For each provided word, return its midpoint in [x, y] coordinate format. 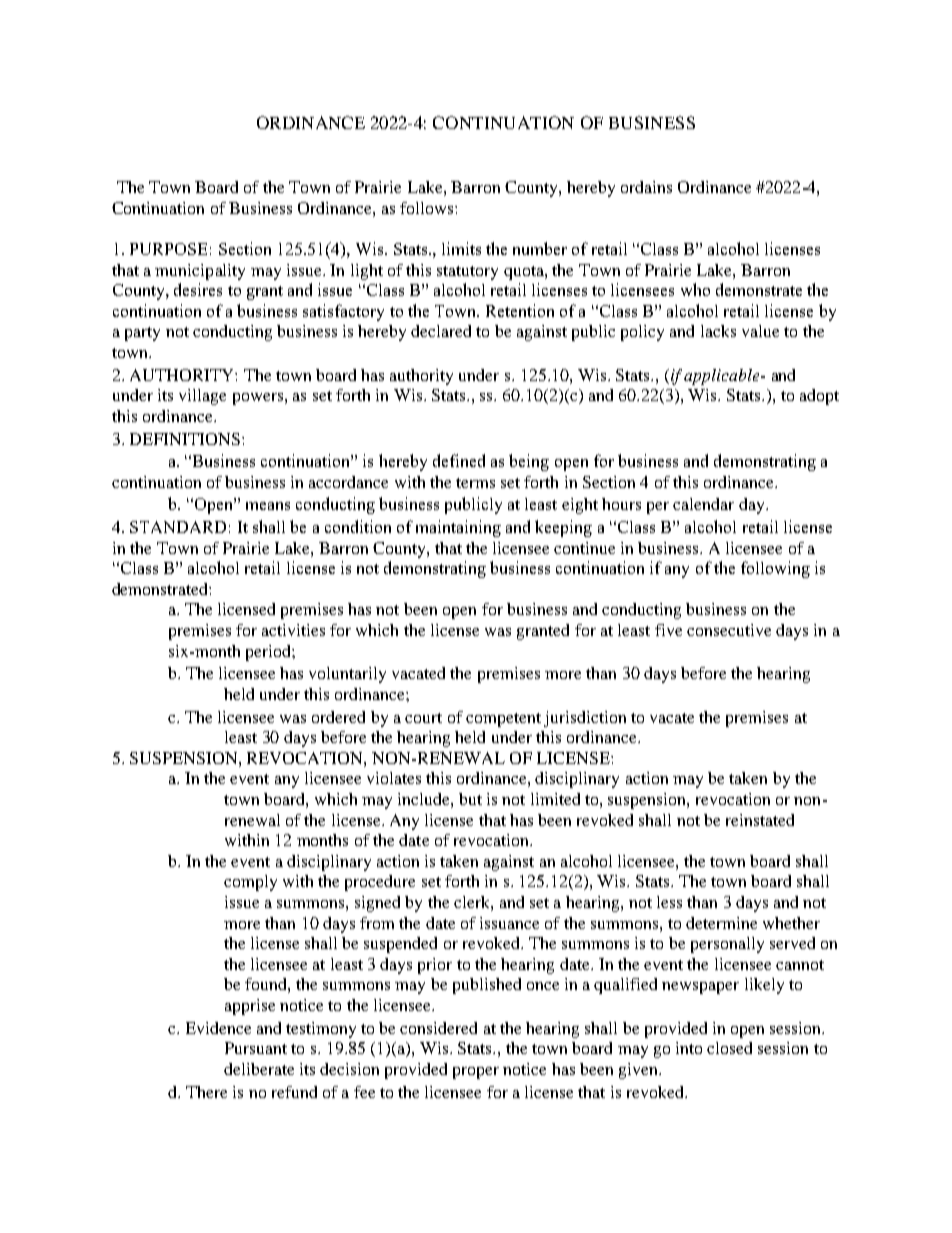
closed [729, 1048]
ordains [646, 187]
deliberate [259, 1069]
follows [428, 208]
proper [476, 1073]
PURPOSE [168, 249]
